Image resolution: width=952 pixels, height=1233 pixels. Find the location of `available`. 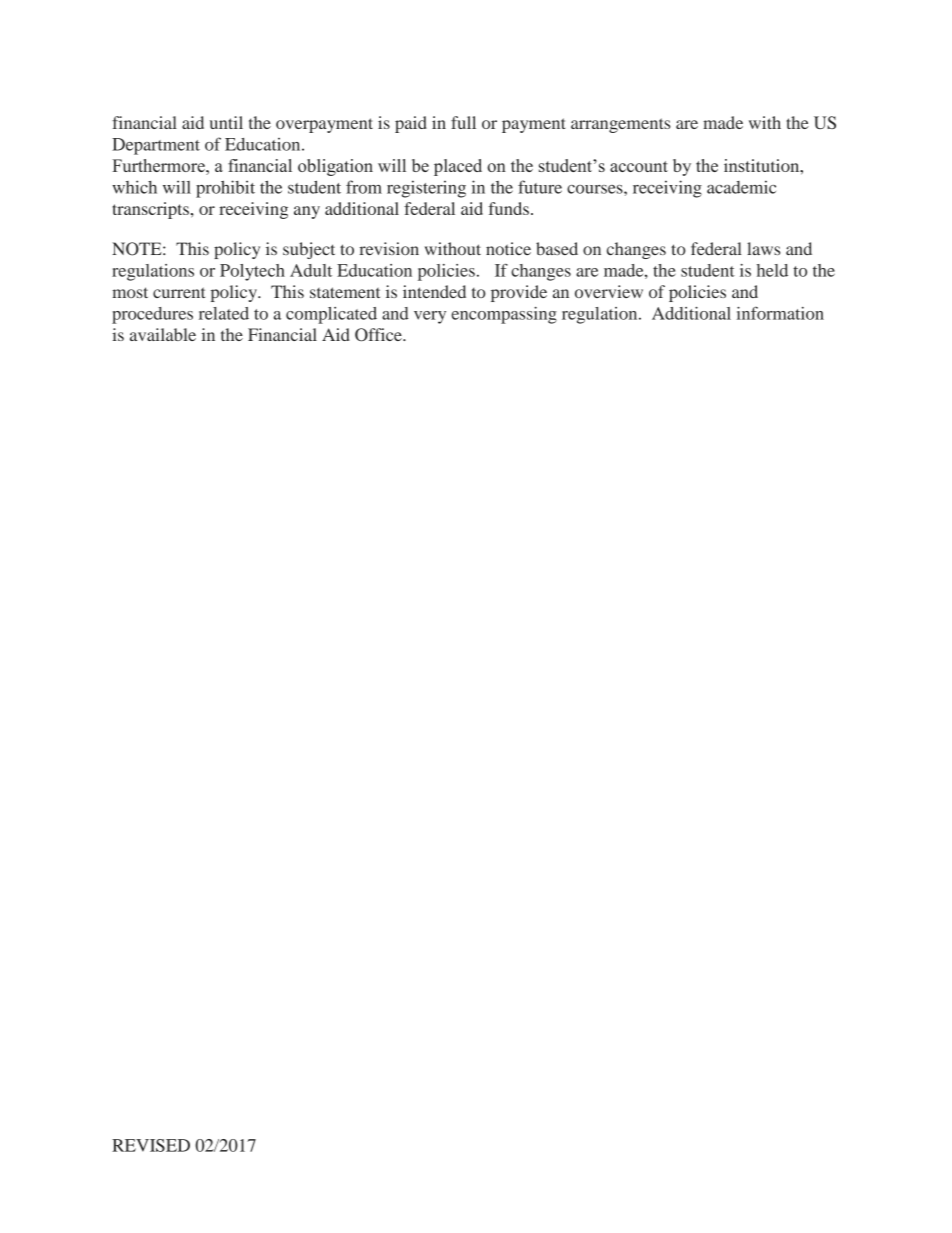

available is located at coordinates (163, 334).
